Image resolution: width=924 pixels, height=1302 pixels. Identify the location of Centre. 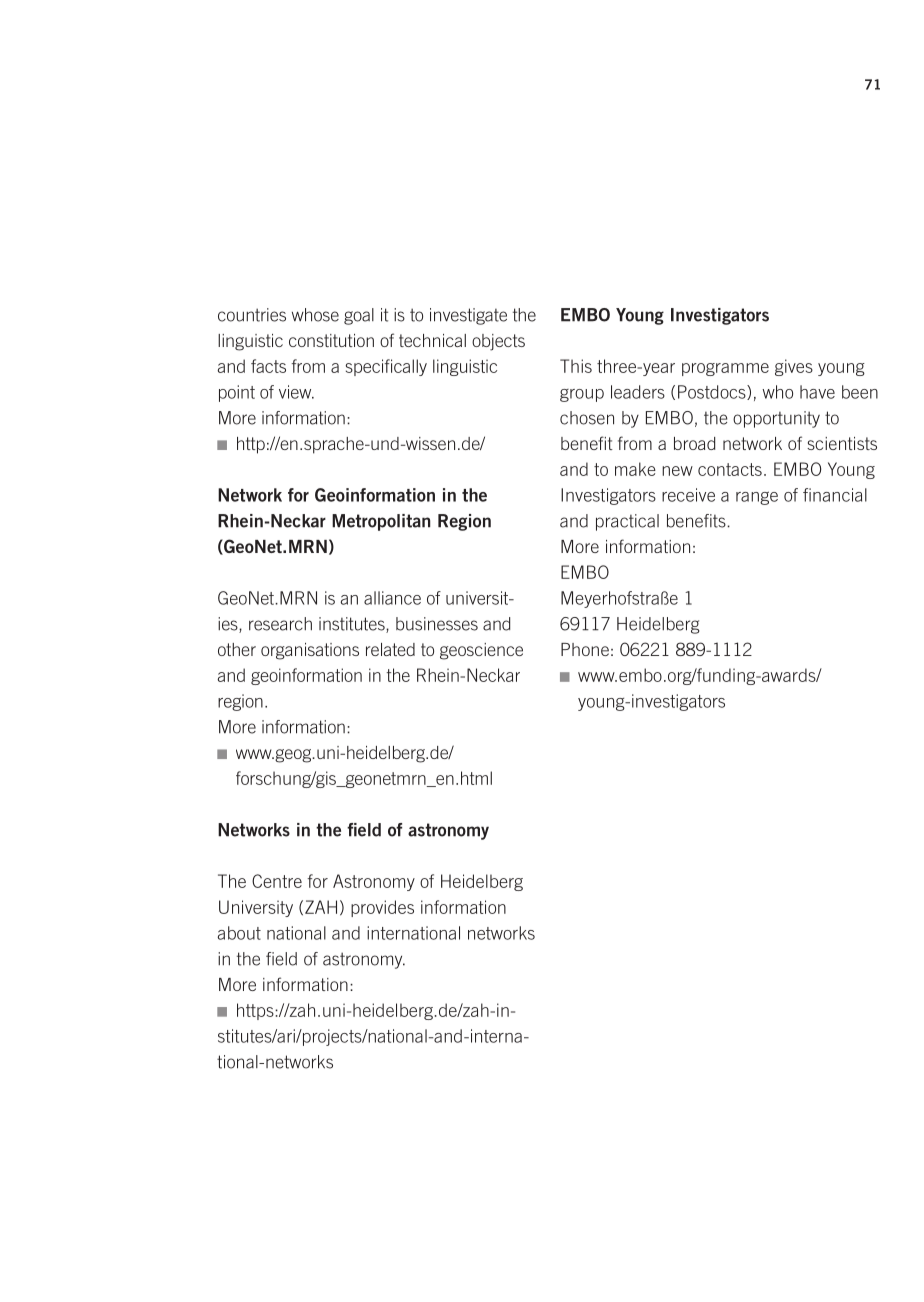
(277, 881).
